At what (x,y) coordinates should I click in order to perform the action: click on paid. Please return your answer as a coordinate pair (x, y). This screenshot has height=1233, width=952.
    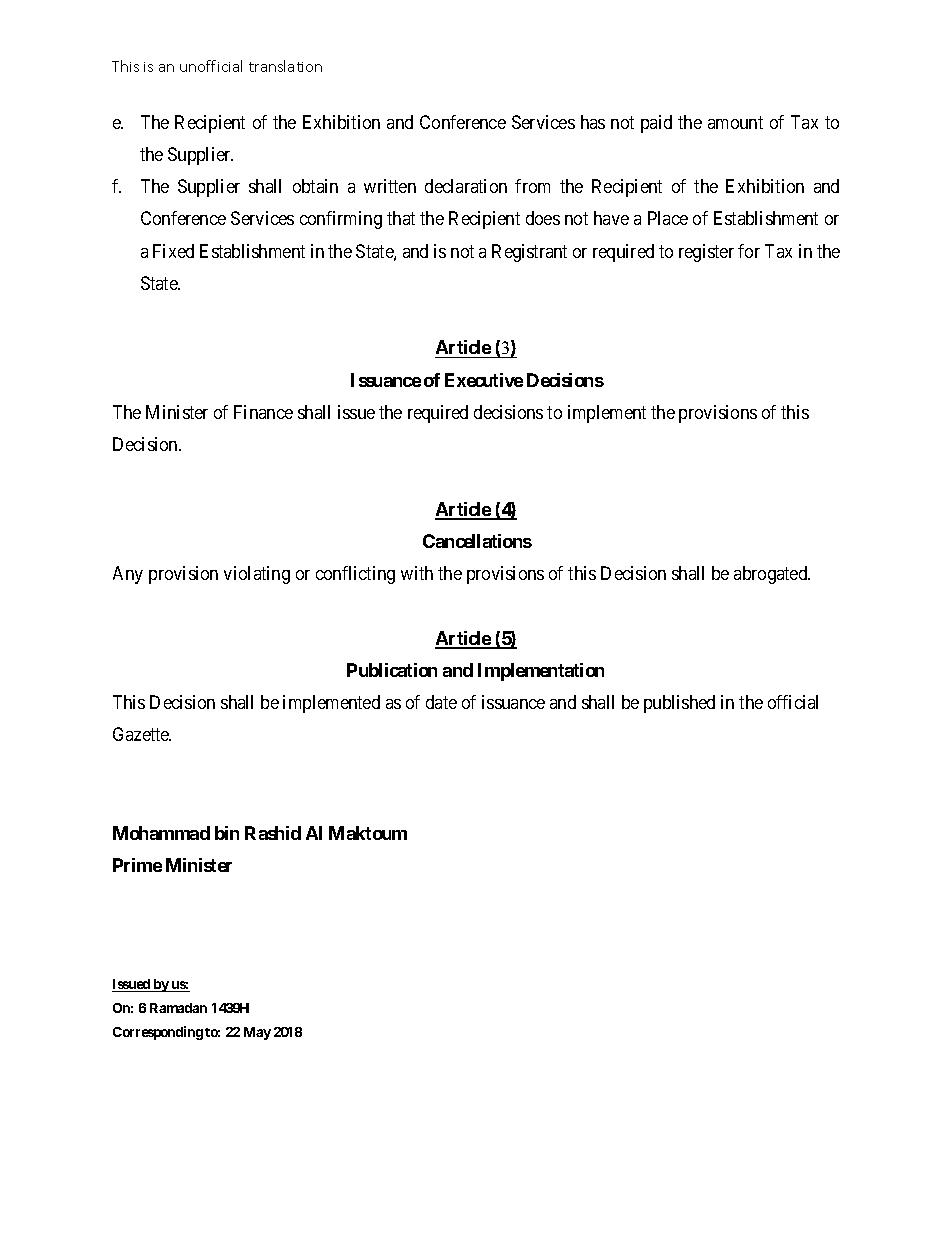
    Looking at the image, I should click on (656, 124).
